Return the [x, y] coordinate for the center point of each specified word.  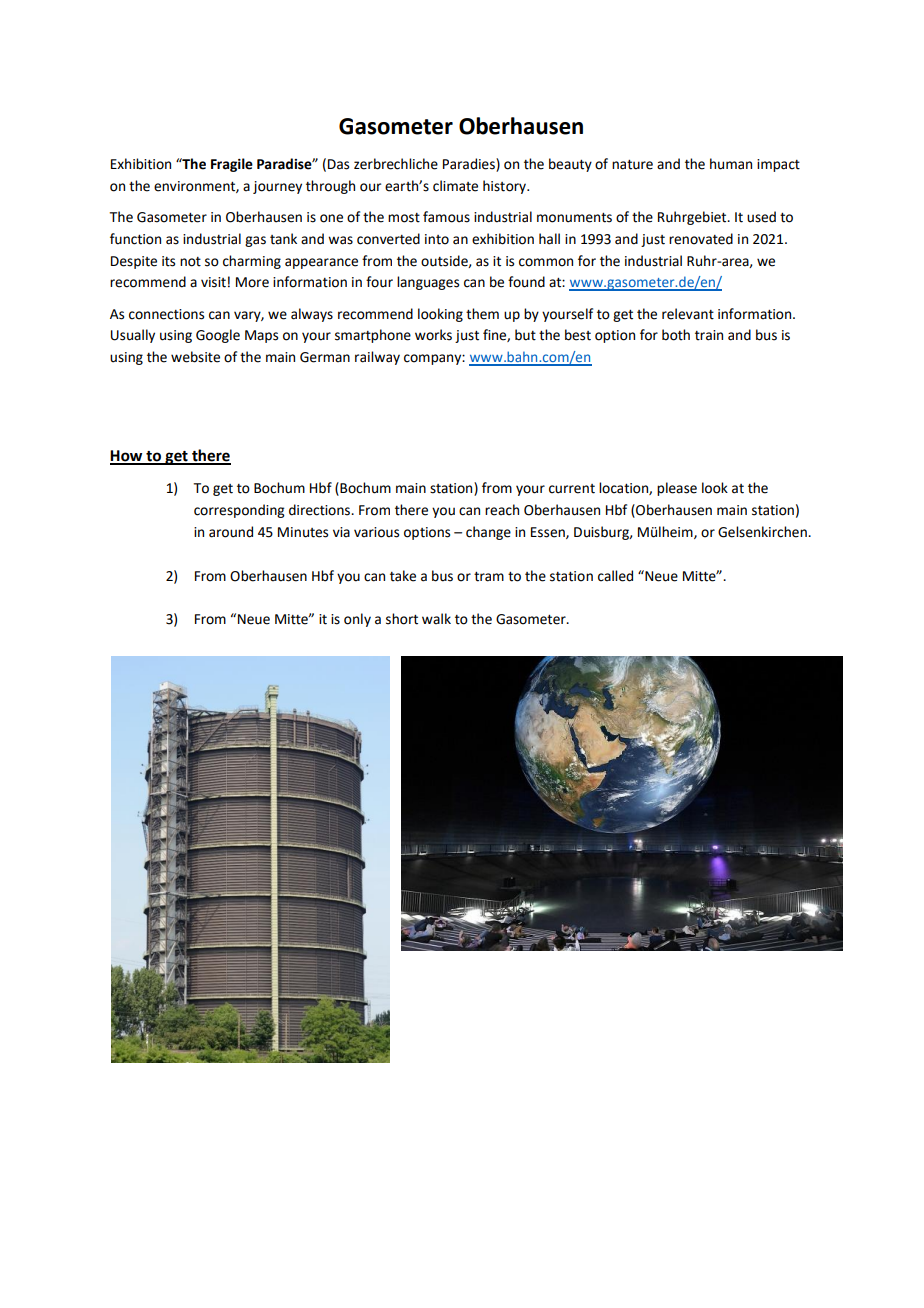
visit [213, 282]
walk [436, 619]
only [357, 620]
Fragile [232, 165]
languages [428, 283]
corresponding [239, 511]
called [615, 576]
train [709, 335]
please [677, 489]
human [731, 164]
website [195, 357]
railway [377, 358]
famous [446, 217]
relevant [688, 314]
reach [502, 510]
